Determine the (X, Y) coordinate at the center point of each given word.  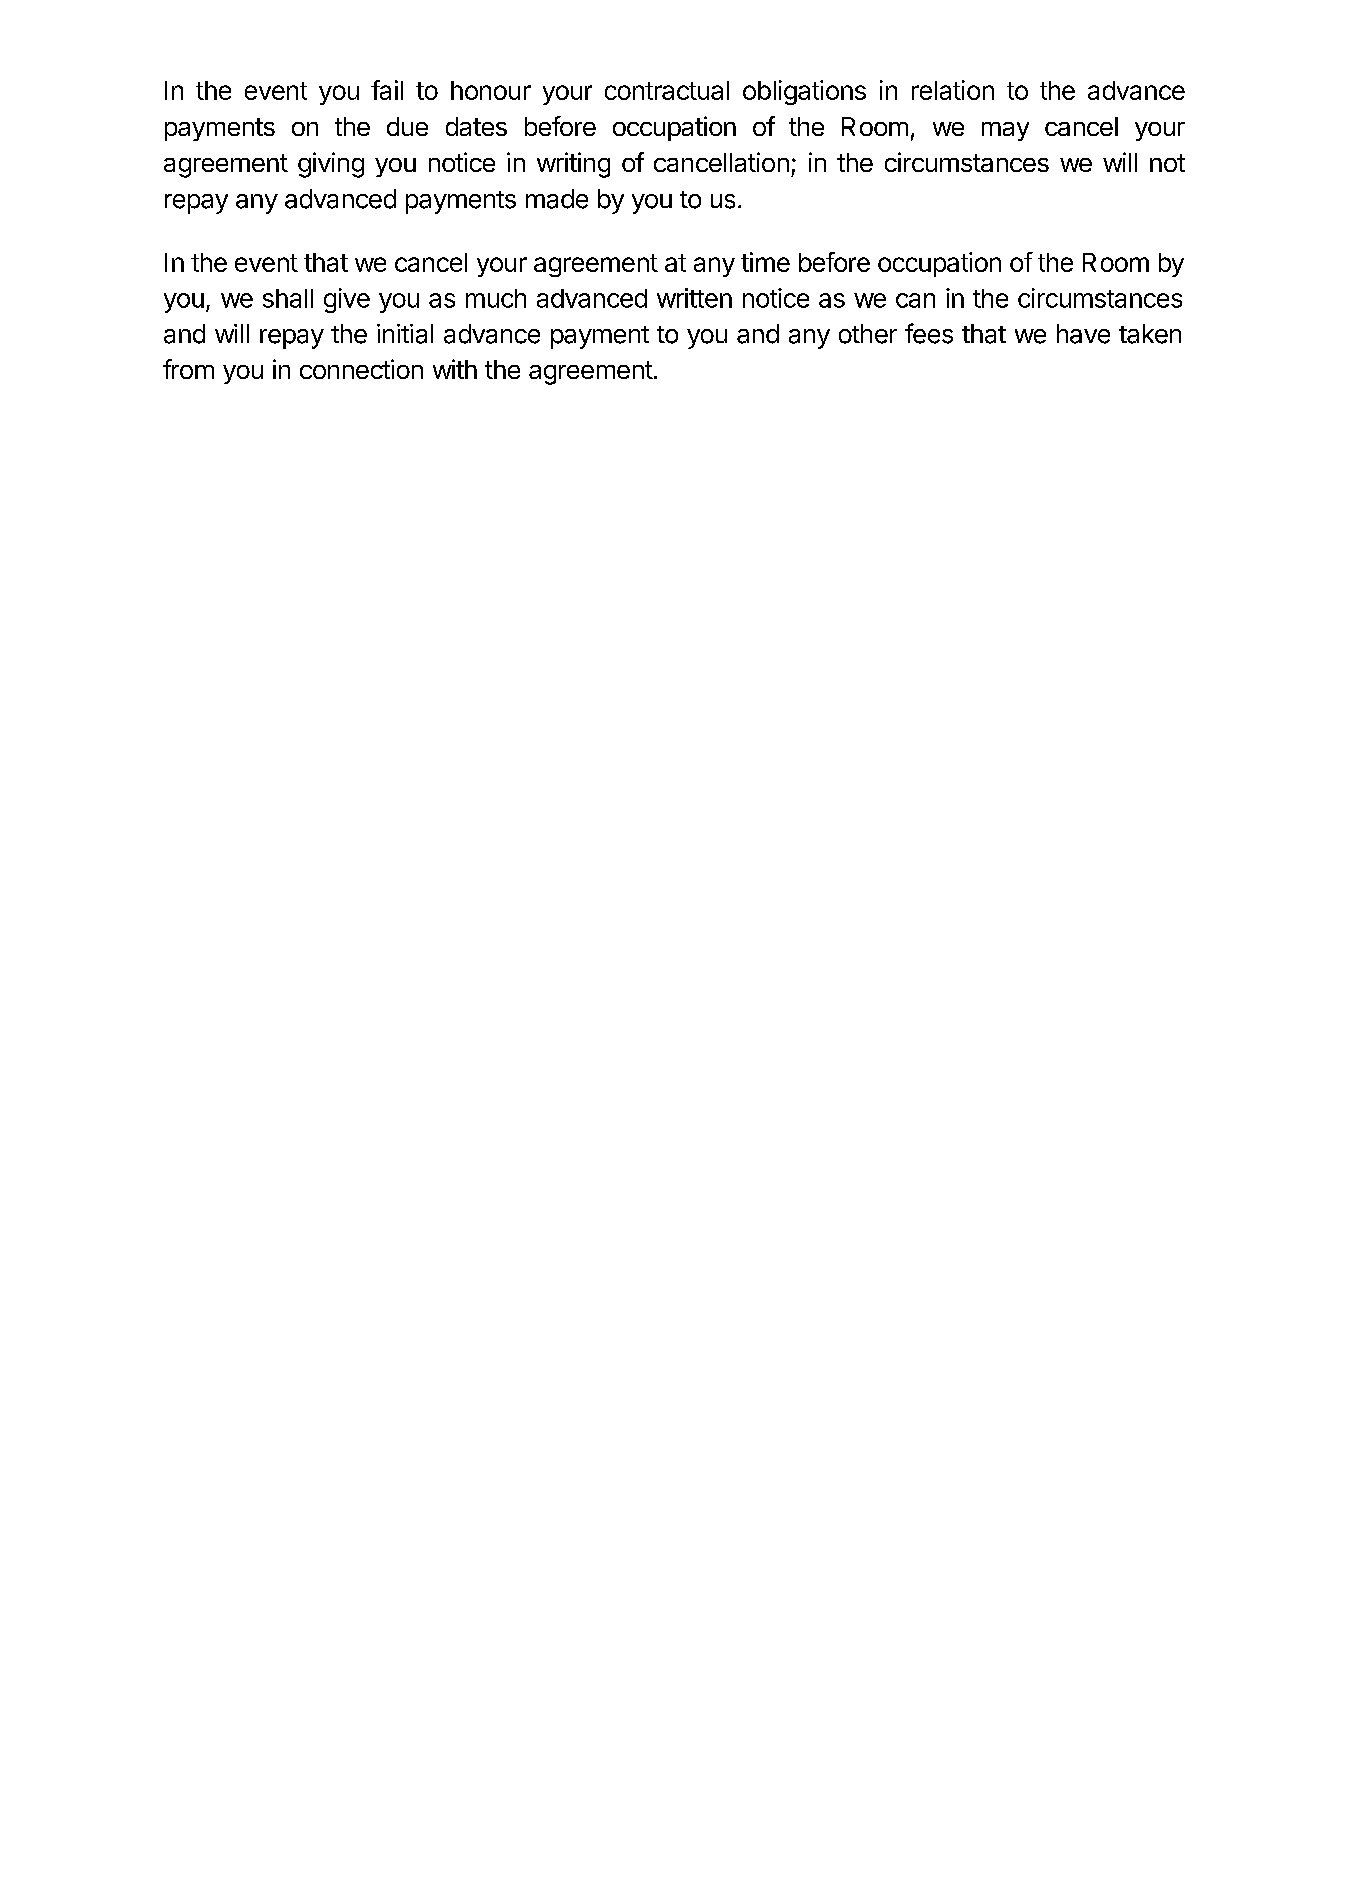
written (694, 298)
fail (387, 90)
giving (331, 165)
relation (953, 90)
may (1005, 131)
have (1083, 334)
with (455, 369)
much (496, 298)
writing (573, 165)
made (557, 199)
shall (288, 298)
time (765, 262)
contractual (667, 90)
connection (361, 369)
